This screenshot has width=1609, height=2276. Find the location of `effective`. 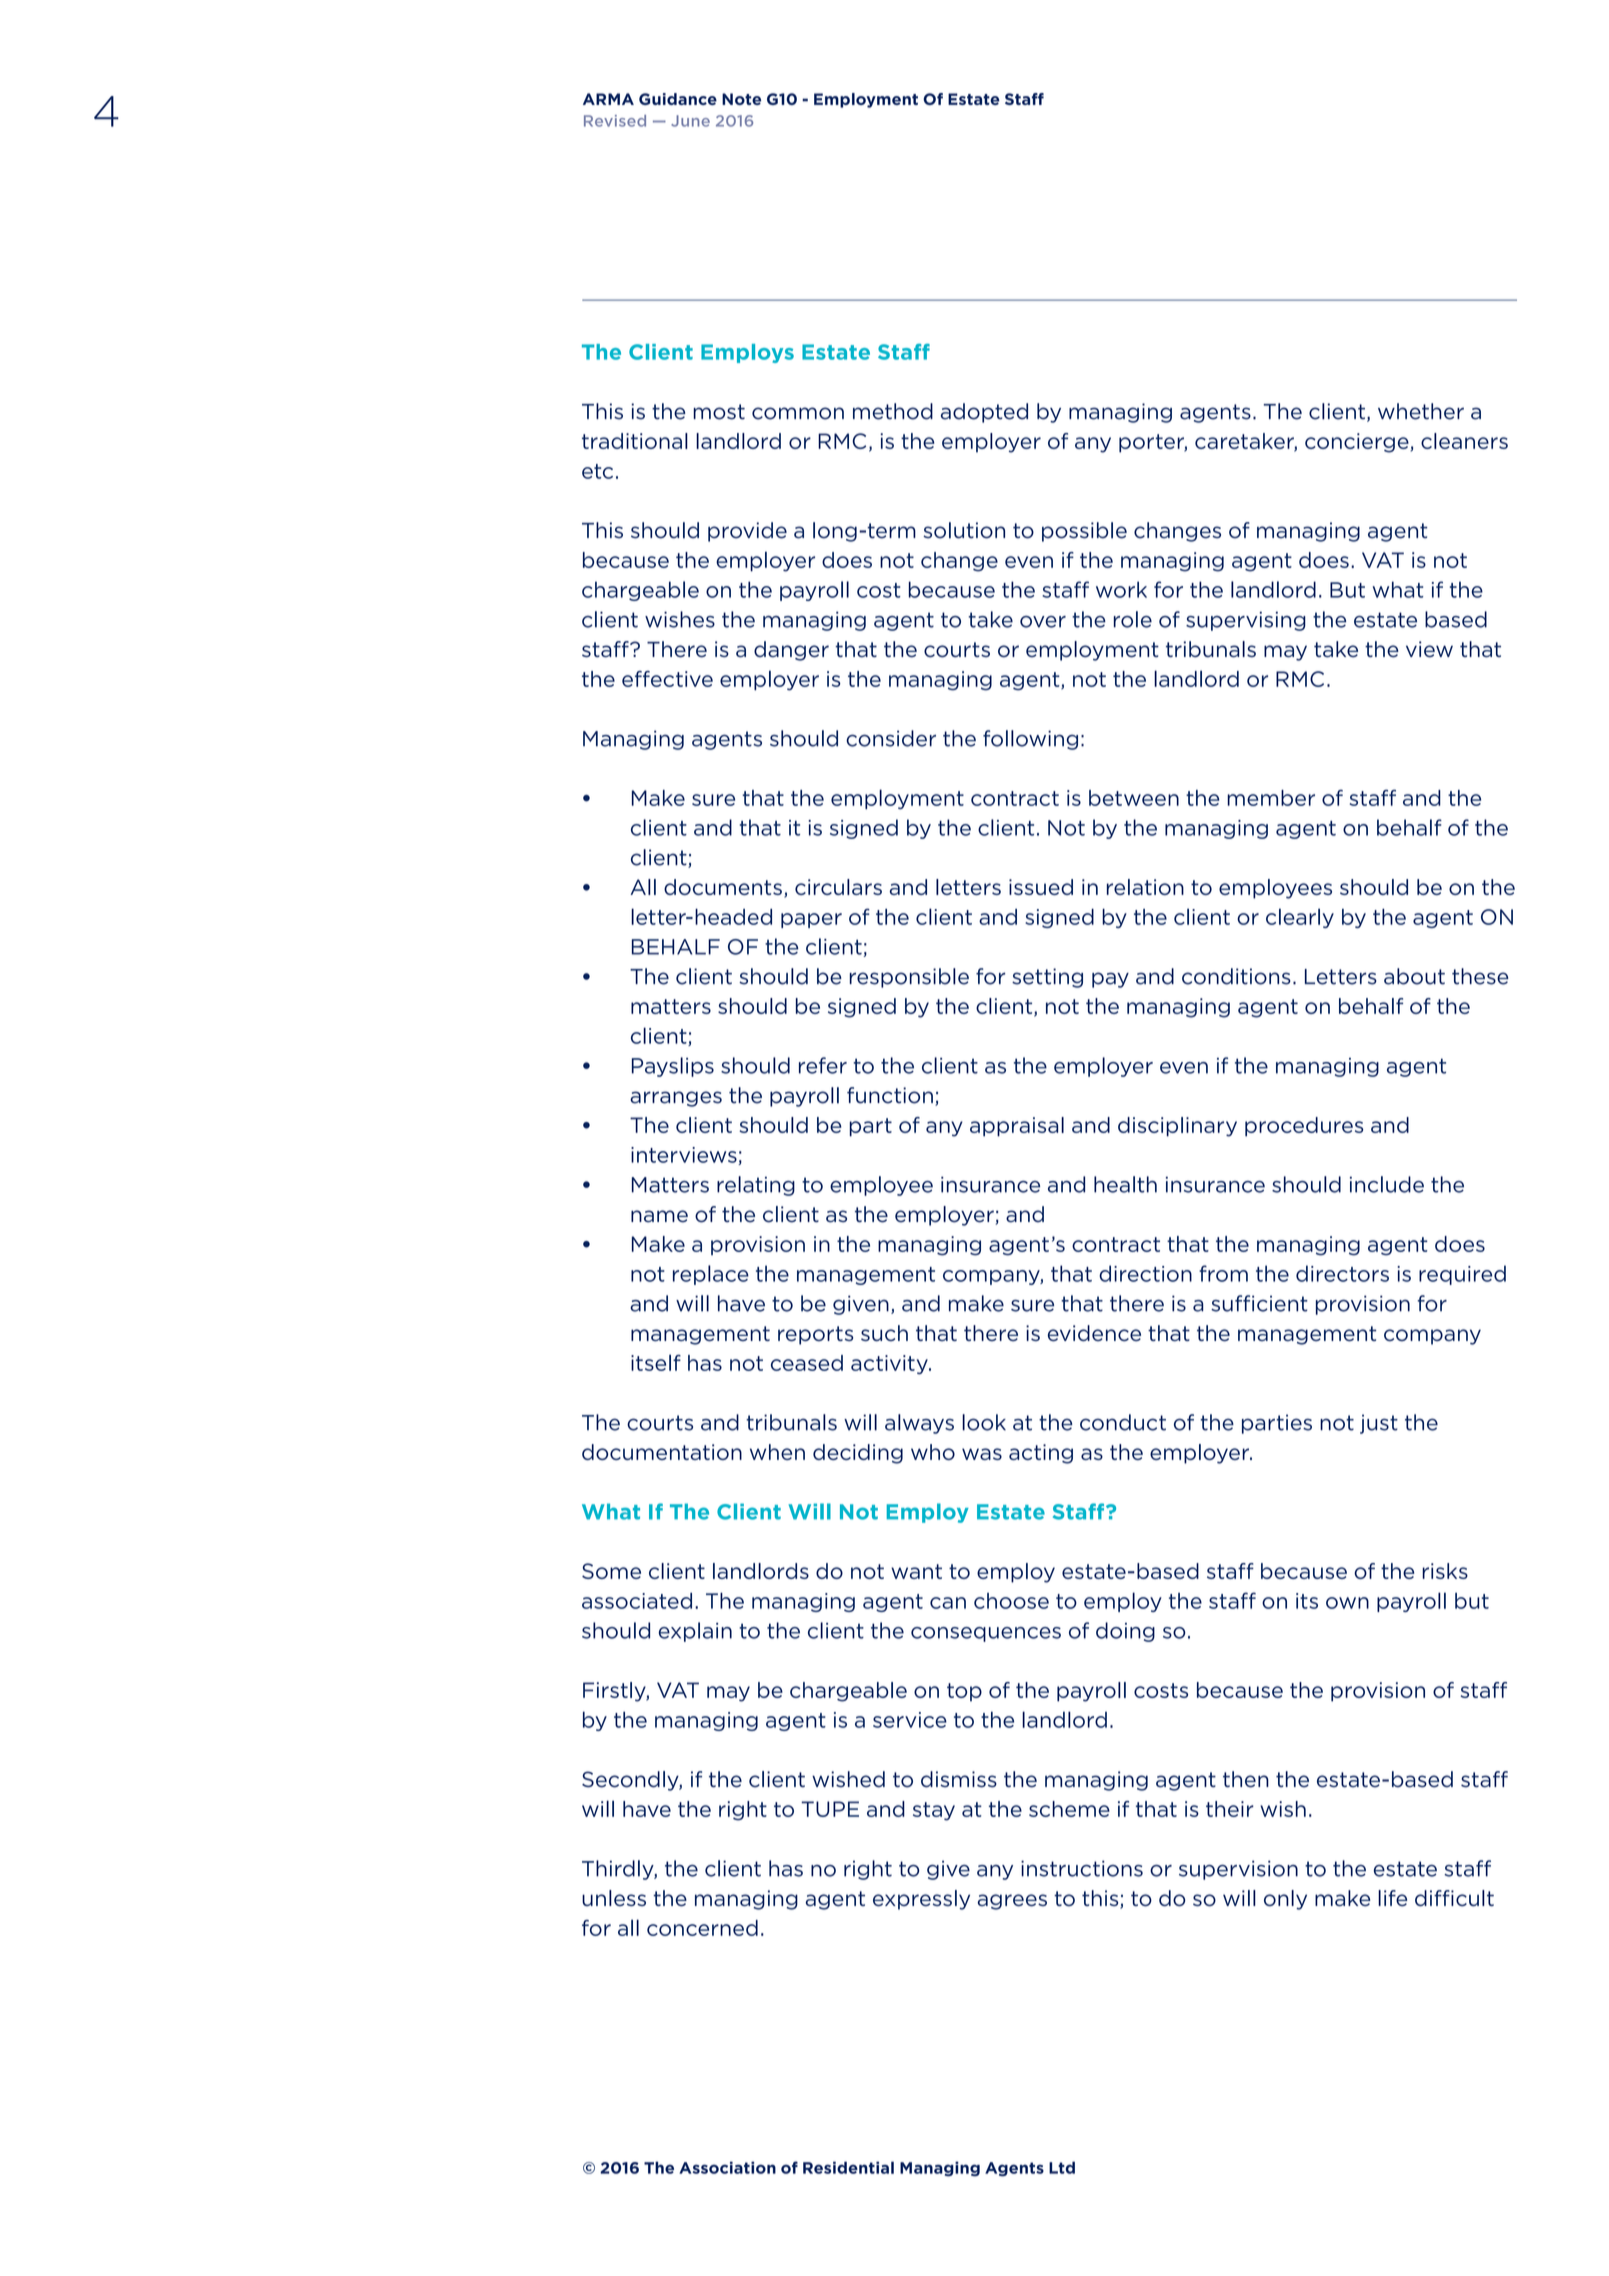

effective is located at coordinates (667, 679).
